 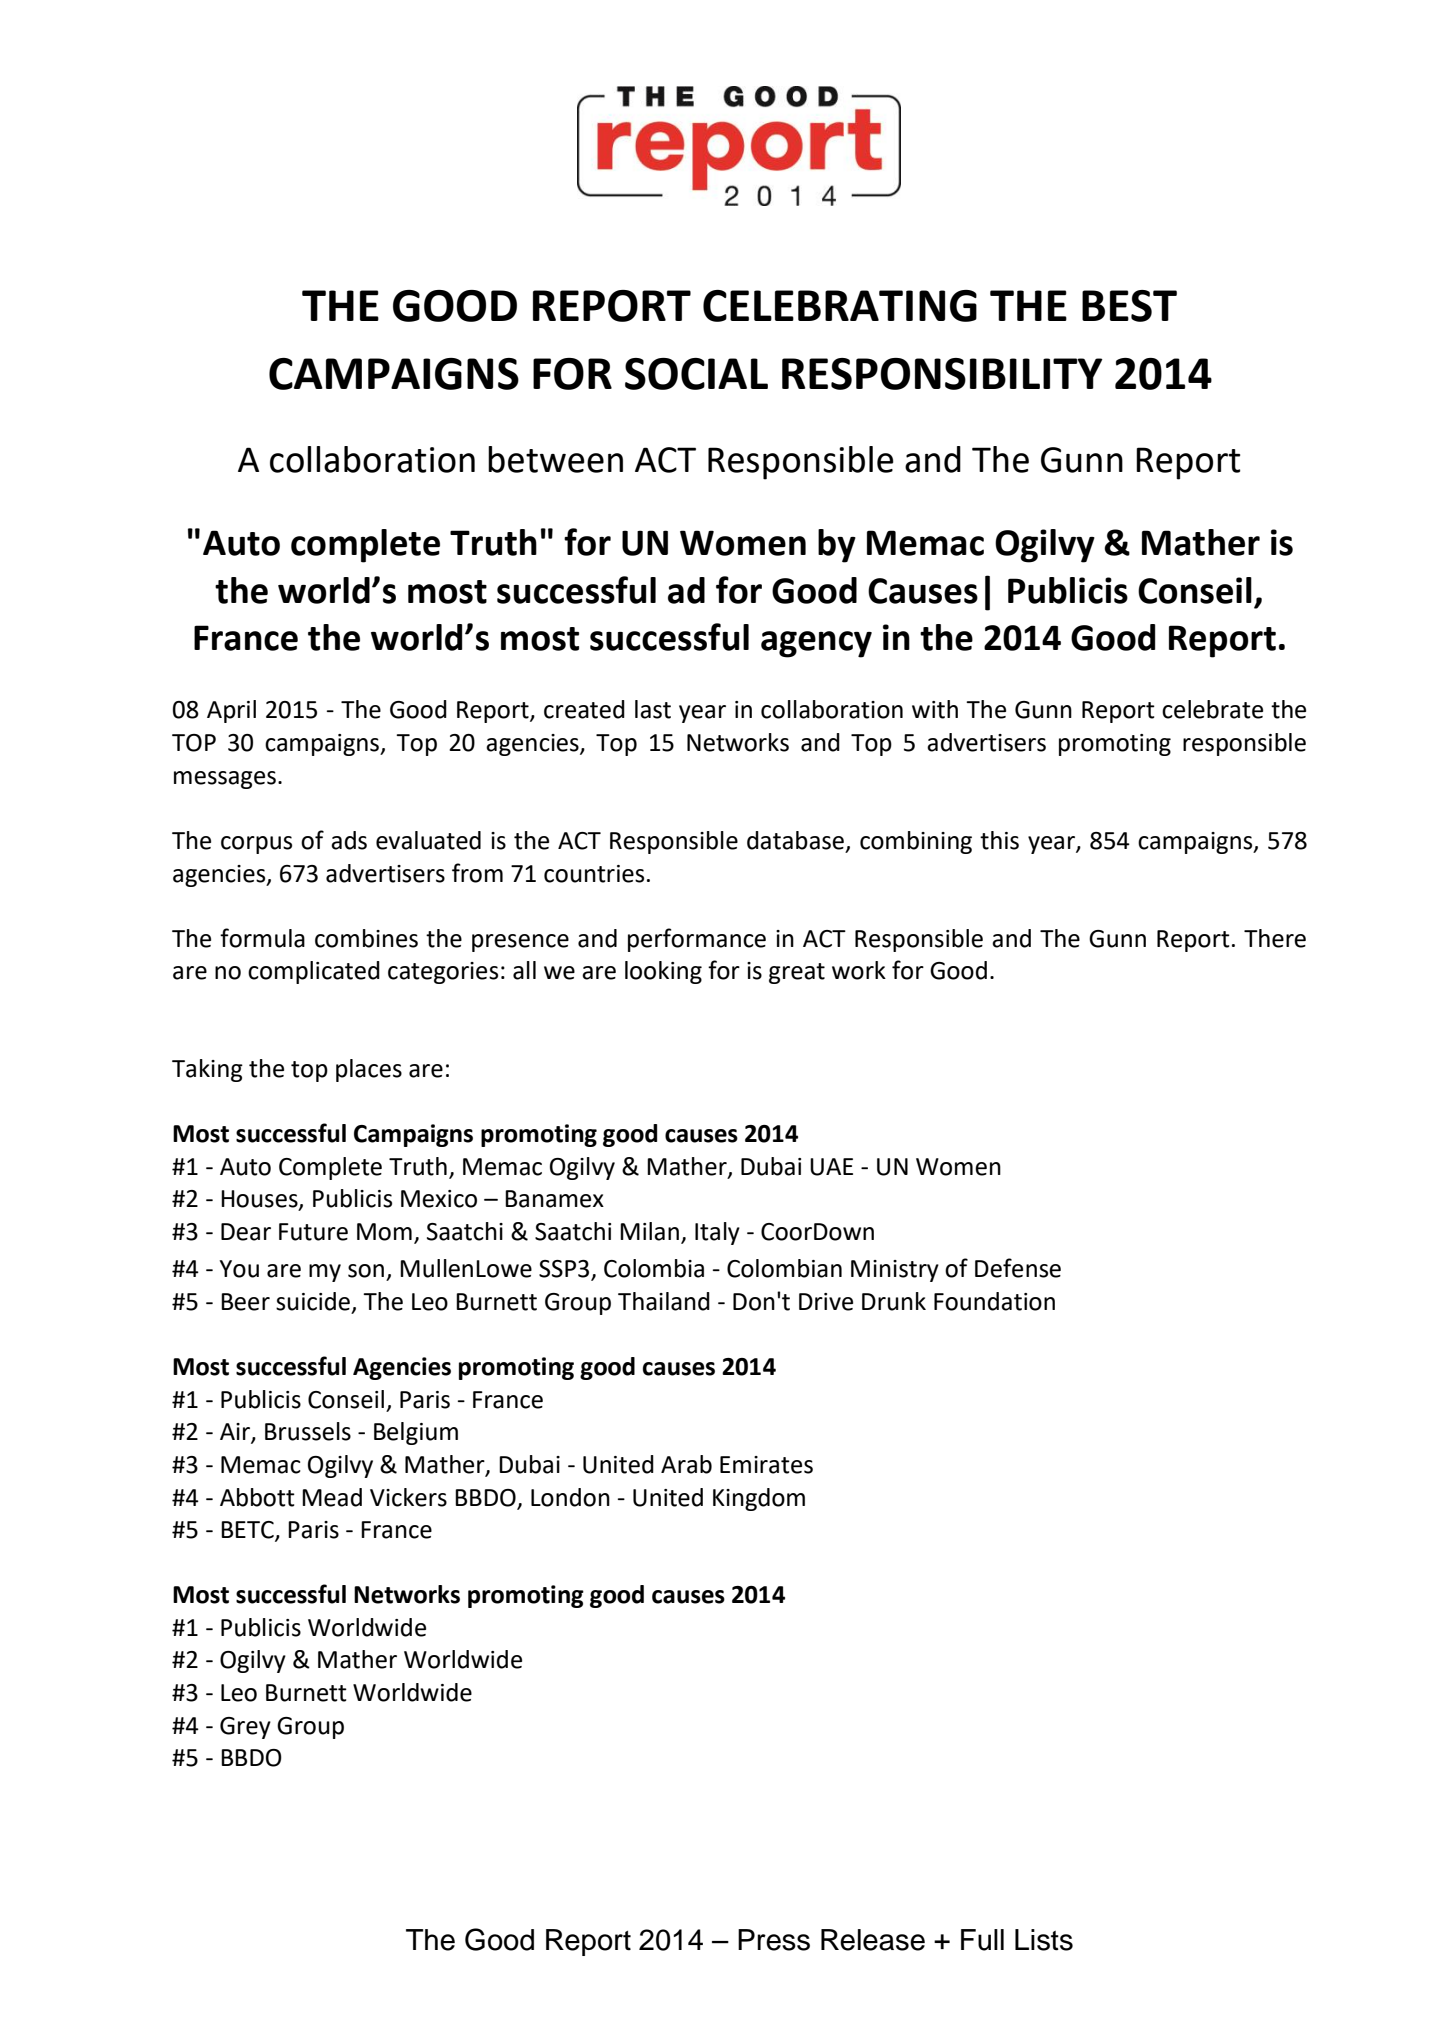 What do you see at coordinates (369, 1070) in the image?
I see `places` at bounding box center [369, 1070].
